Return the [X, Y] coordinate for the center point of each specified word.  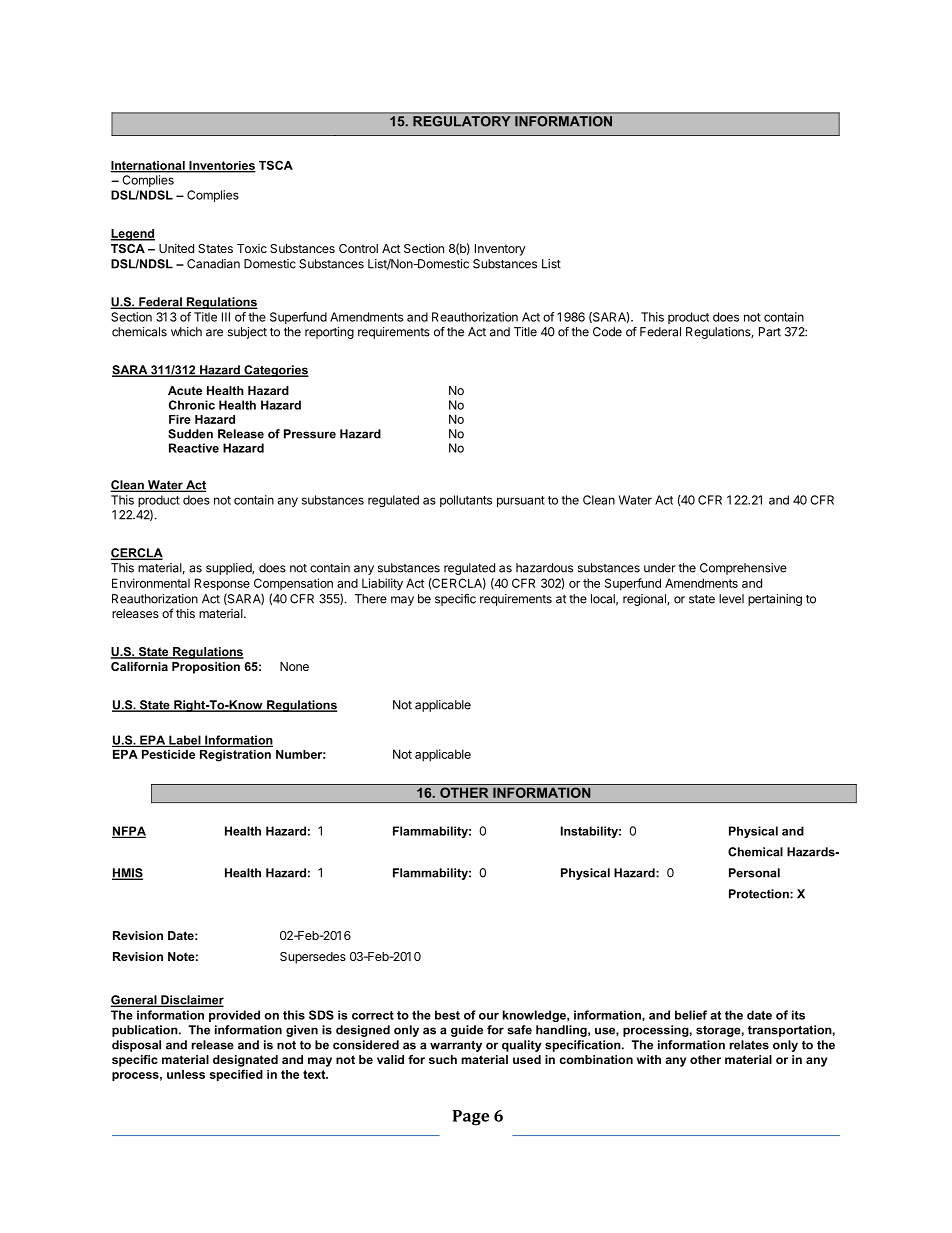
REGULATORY [461, 121]
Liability [382, 584]
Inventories [221, 166]
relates [749, 1045]
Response [222, 584]
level [731, 599]
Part [770, 332]
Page [471, 1118]
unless [186, 1074]
